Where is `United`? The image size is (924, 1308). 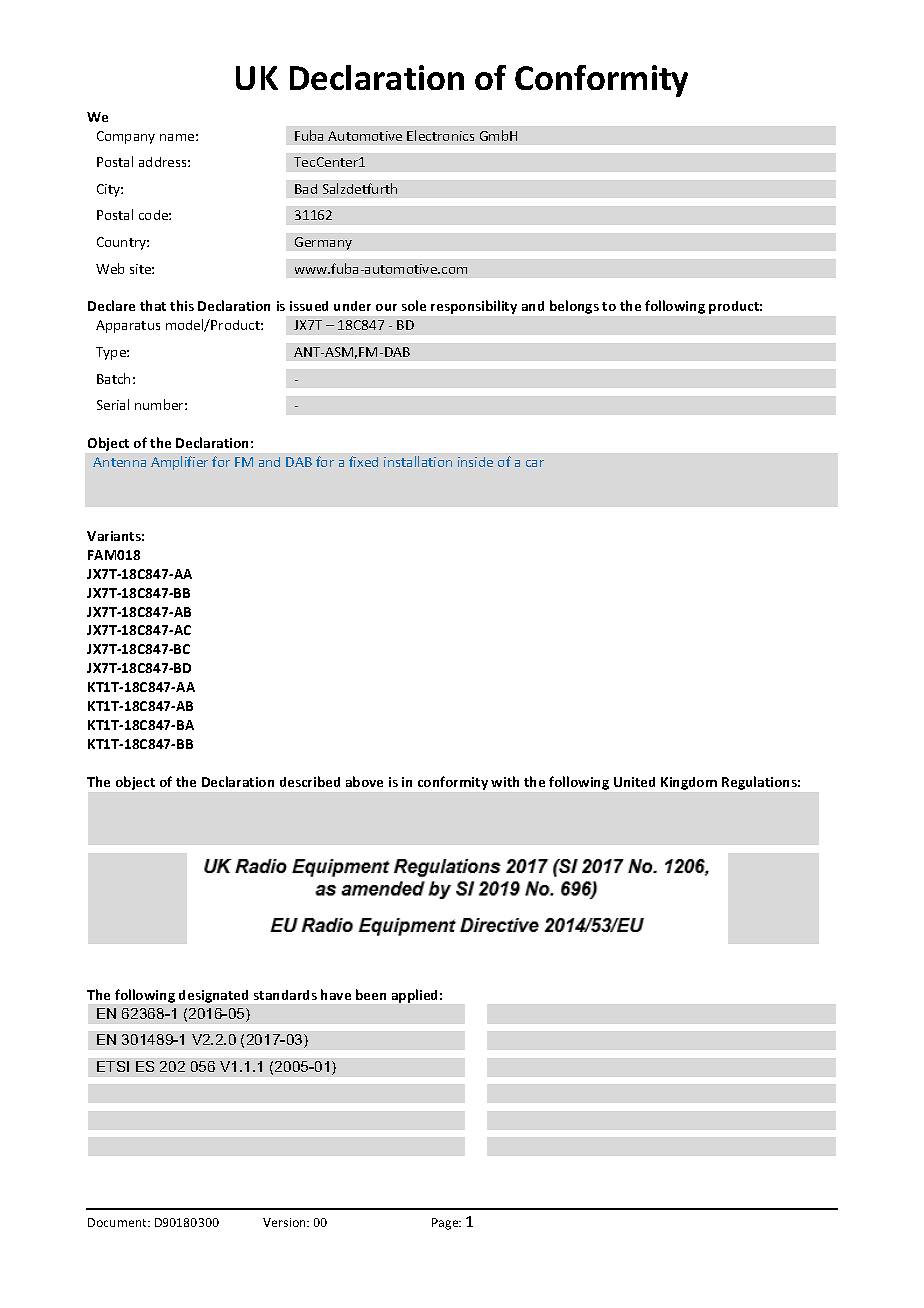
United is located at coordinates (634, 782).
